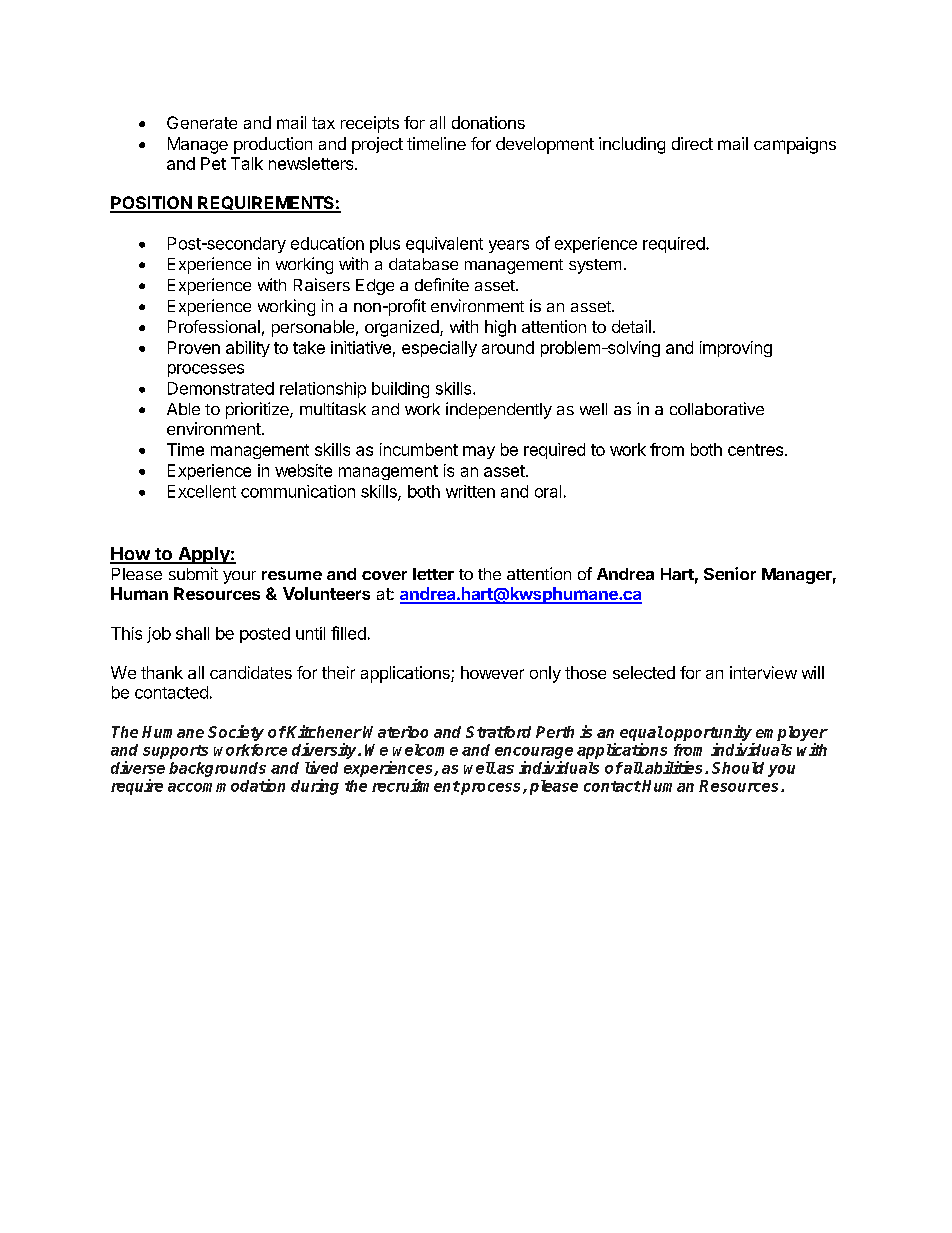  I want to click on Senior, so click(730, 573).
